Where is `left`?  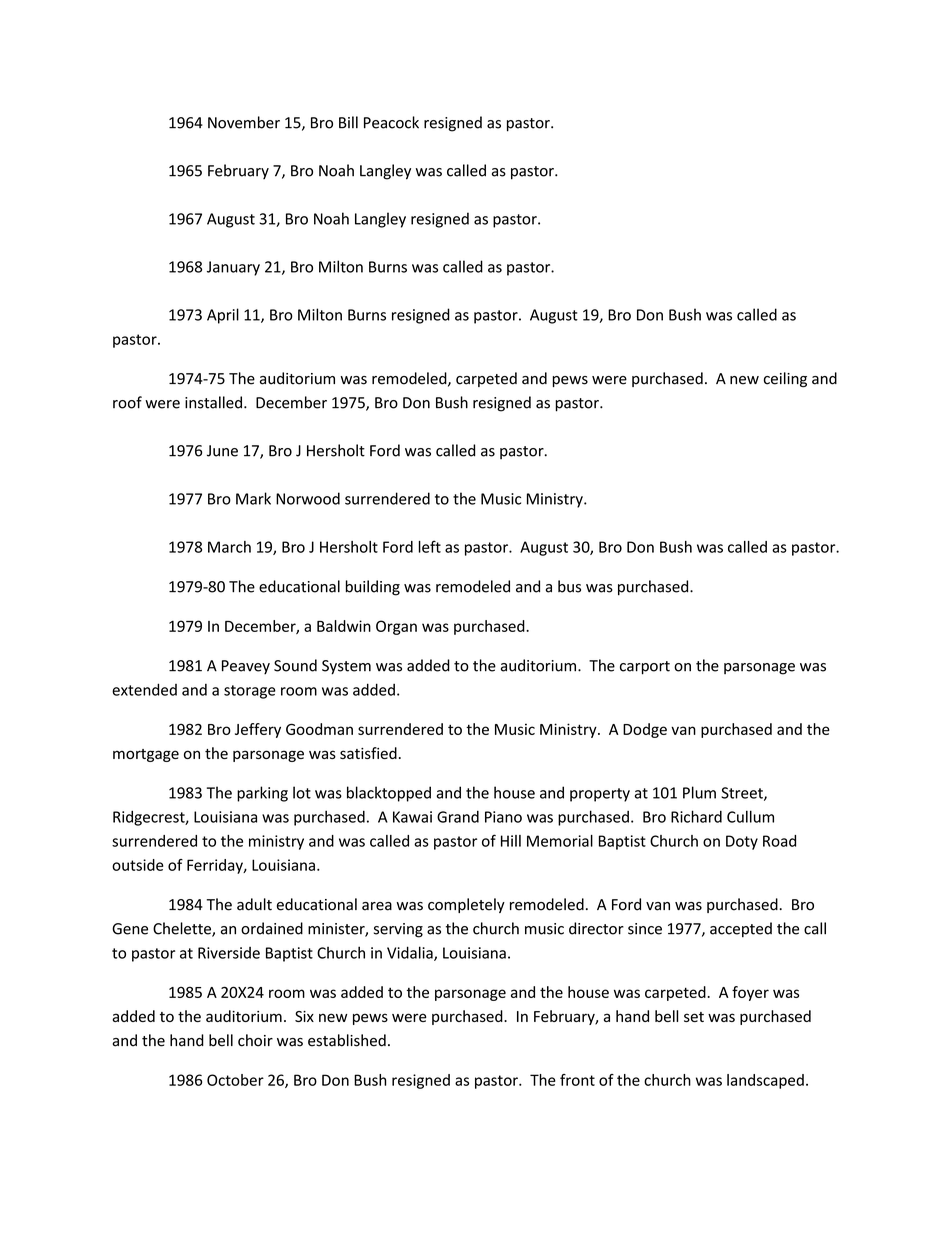 left is located at coordinates (430, 546).
